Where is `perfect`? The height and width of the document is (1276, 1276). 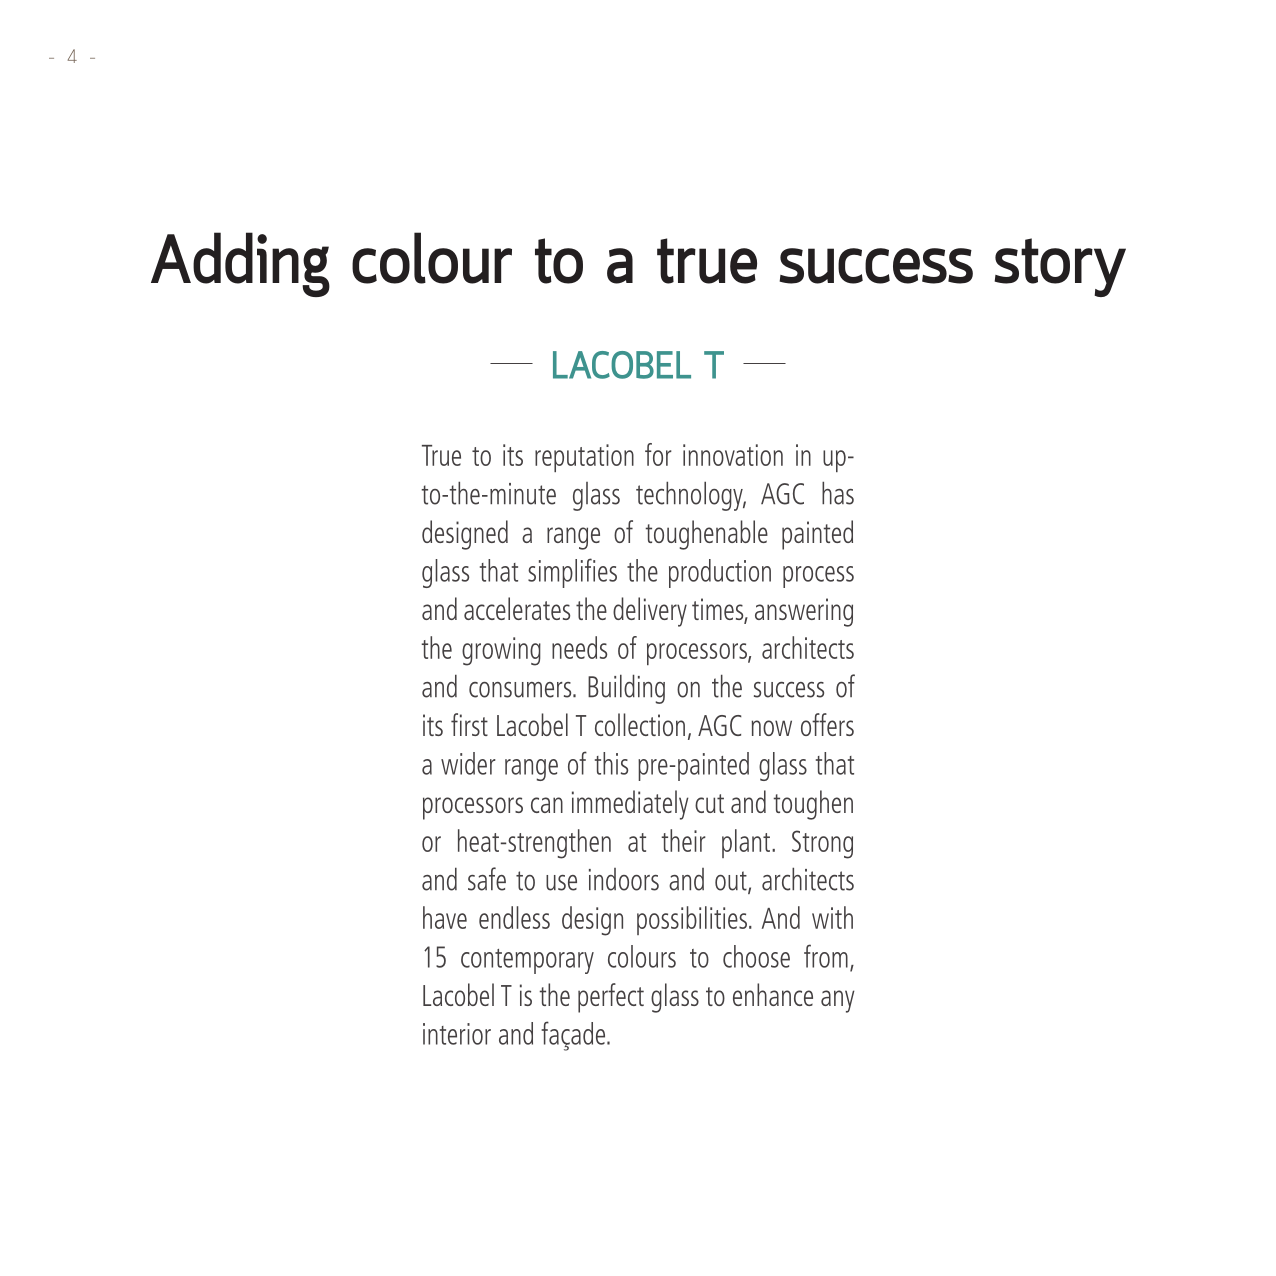 perfect is located at coordinates (611, 998).
